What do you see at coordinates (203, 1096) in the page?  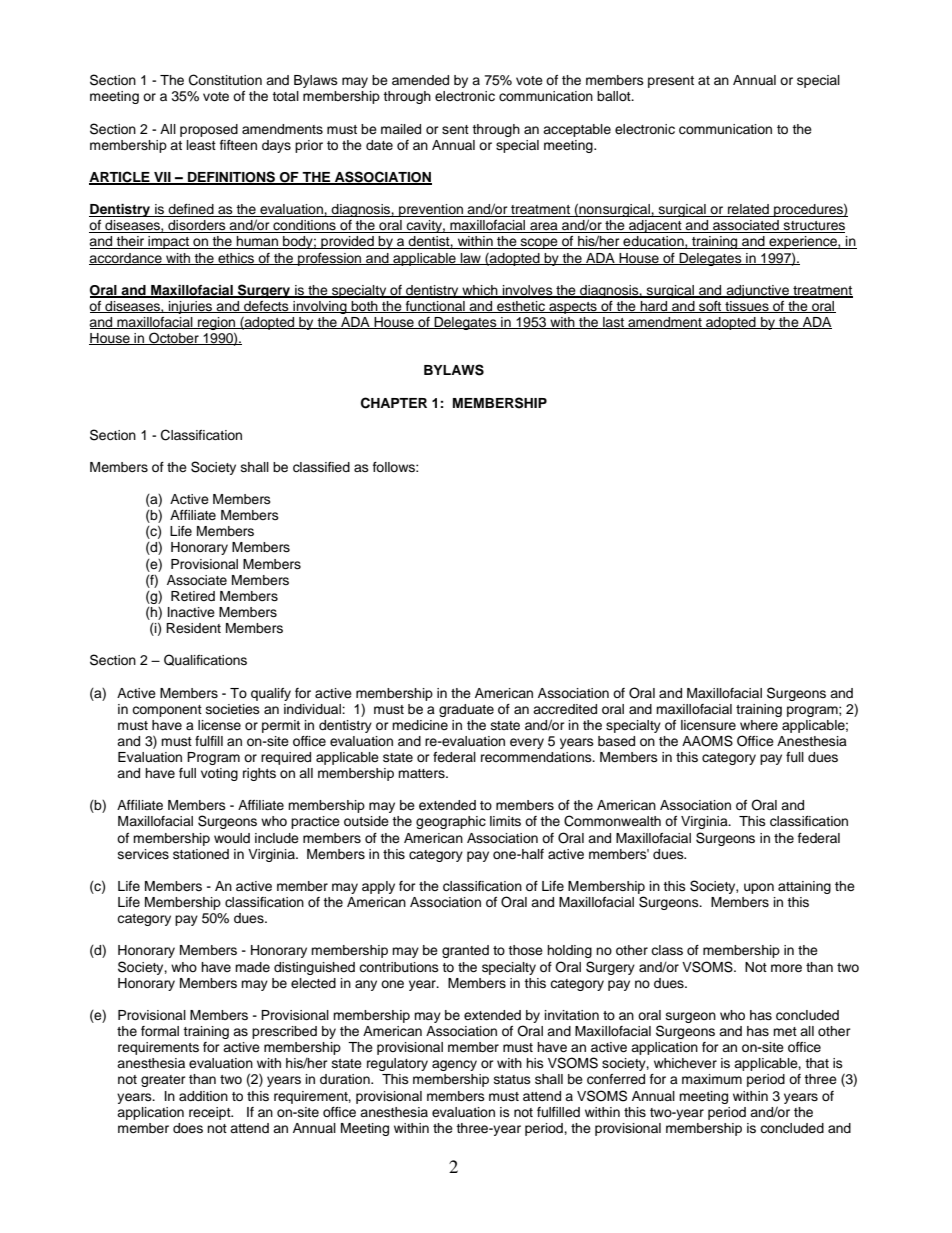 I see `addition` at bounding box center [203, 1096].
